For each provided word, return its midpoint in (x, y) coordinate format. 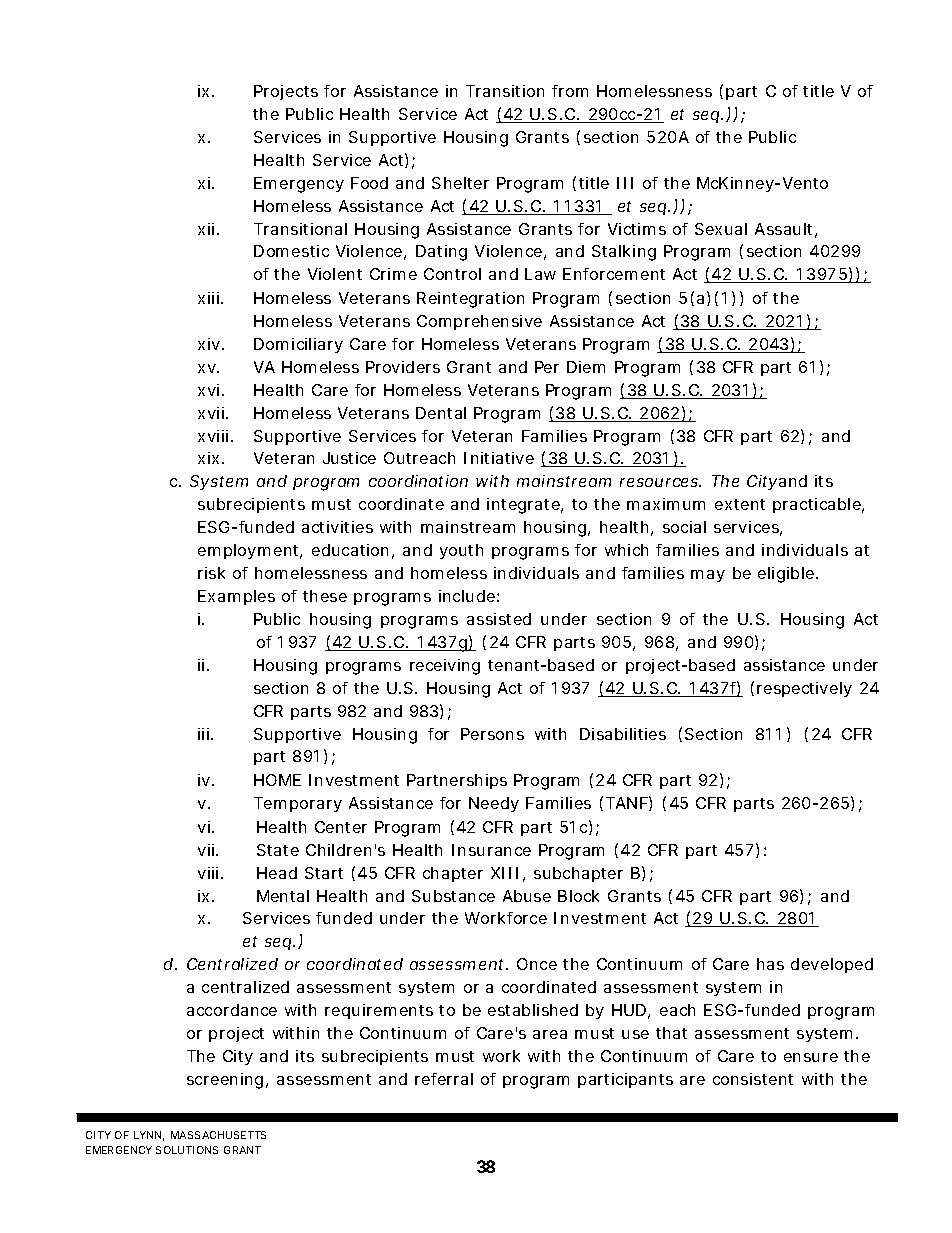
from (570, 91)
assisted (499, 619)
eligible (788, 575)
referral (444, 1079)
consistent (753, 1079)
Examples (236, 597)
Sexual (721, 229)
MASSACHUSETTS (218, 1135)
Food (369, 183)
